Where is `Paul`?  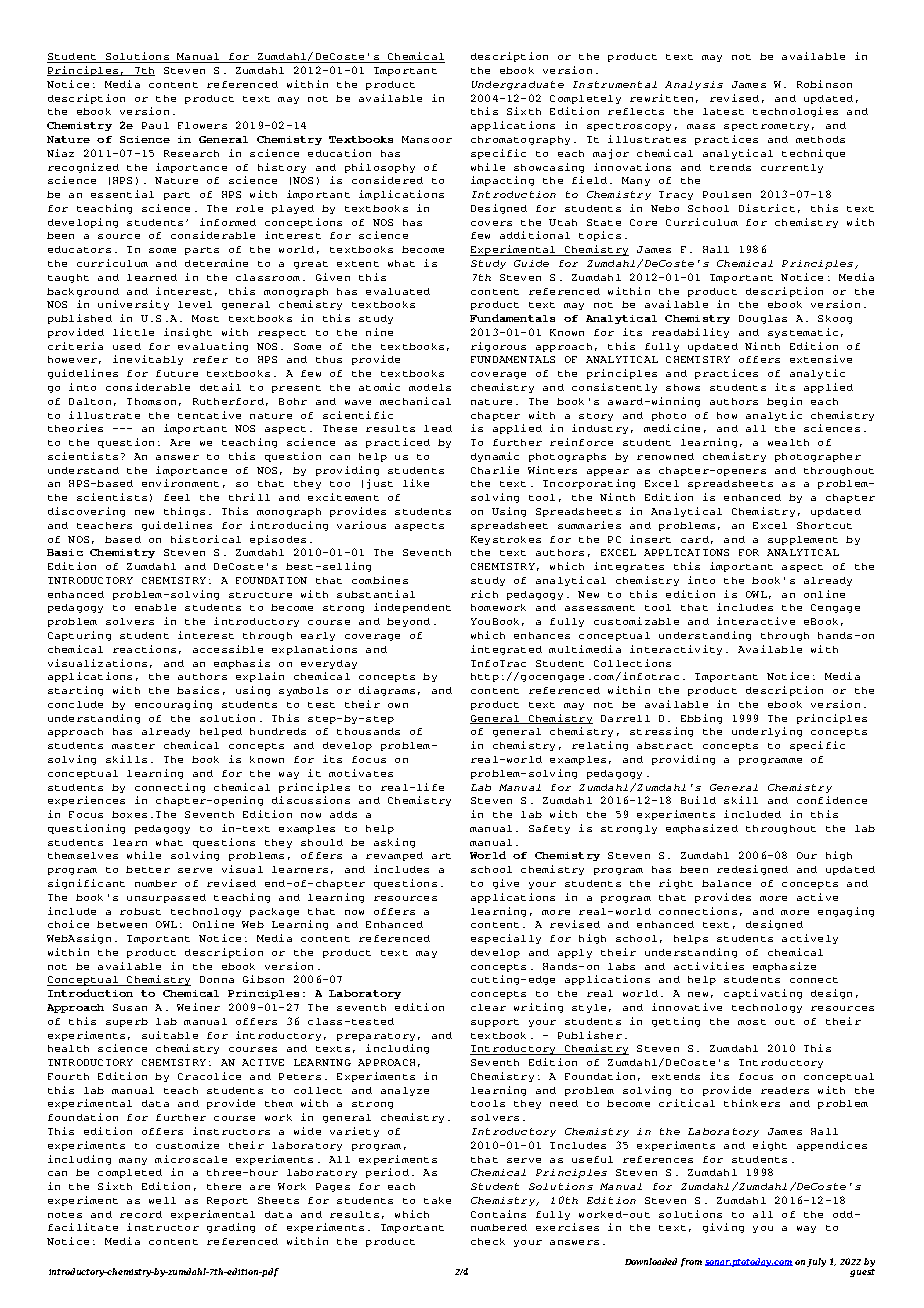
Paul is located at coordinates (155, 125).
